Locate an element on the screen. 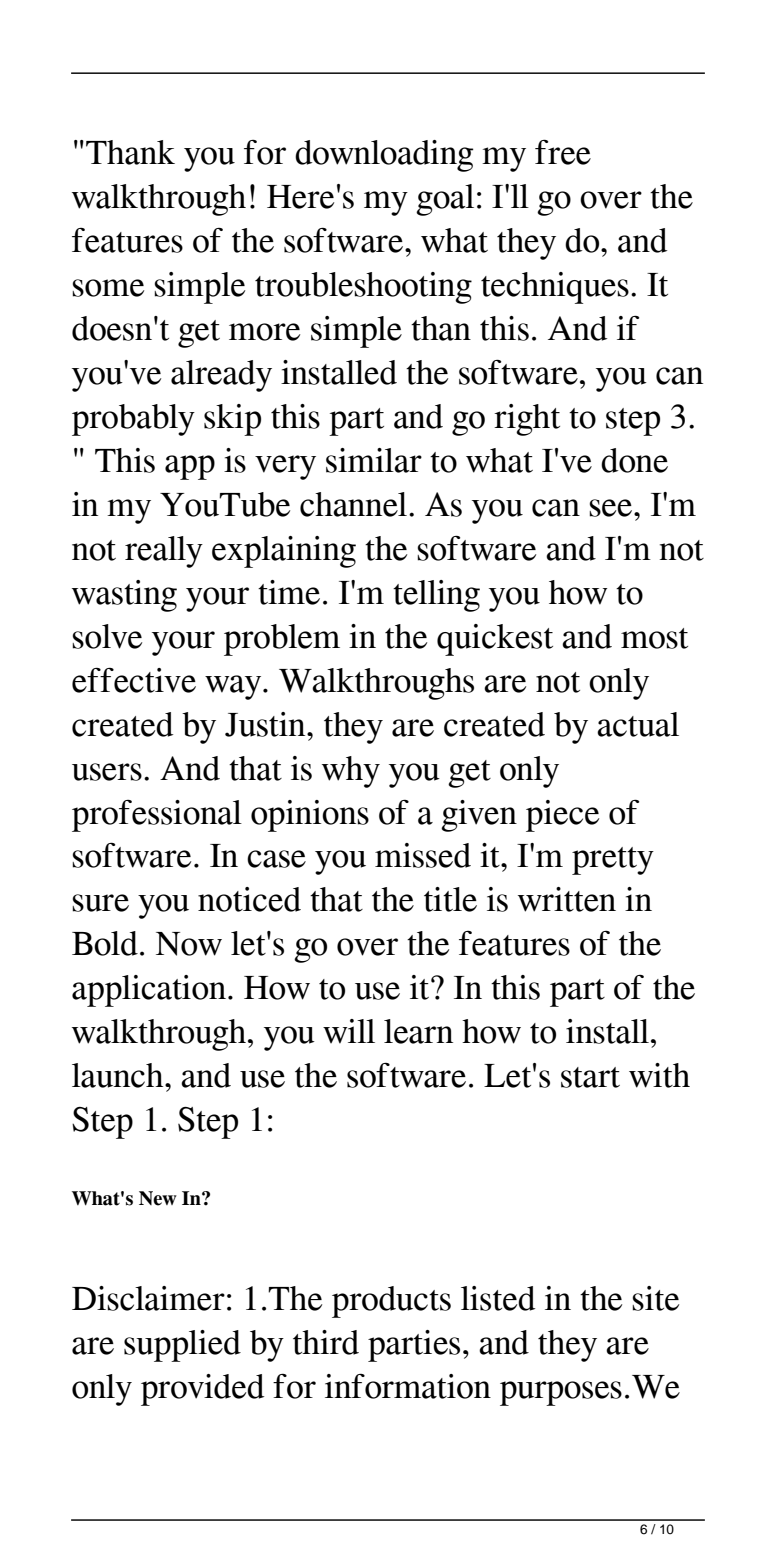 The image size is (776, 1568). see is located at coordinates (612, 508).
